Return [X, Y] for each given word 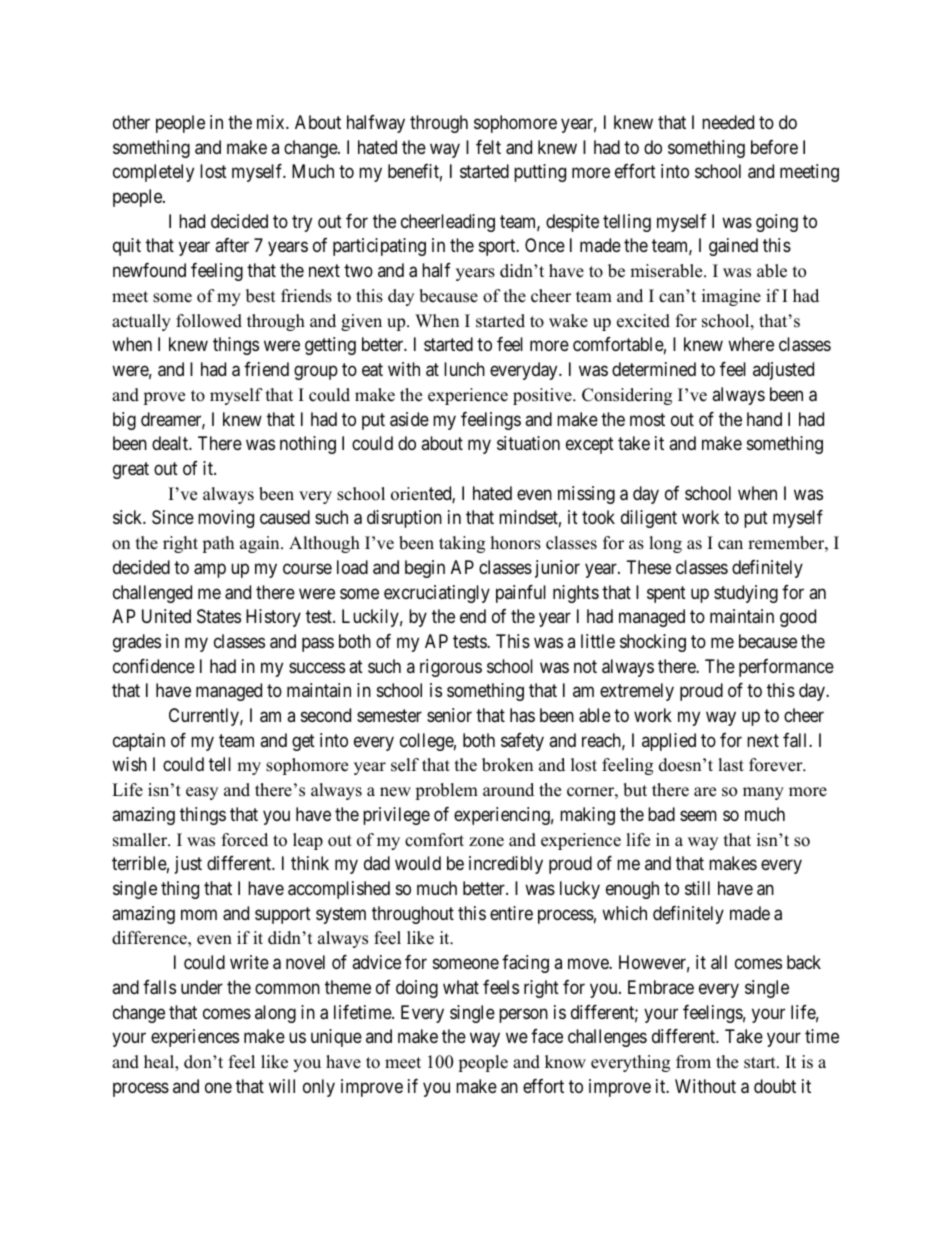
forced [245, 840]
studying [746, 594]
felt [488, 147]
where [751, 344]
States [219, 616]
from [693, 1062]
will [282, 1086]
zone [486, 842]
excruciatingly [437, 594]
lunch [464, 369]
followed [209, 321]
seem [698, 815]
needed [728, 122]
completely [153, 173]
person [523, 1015]
